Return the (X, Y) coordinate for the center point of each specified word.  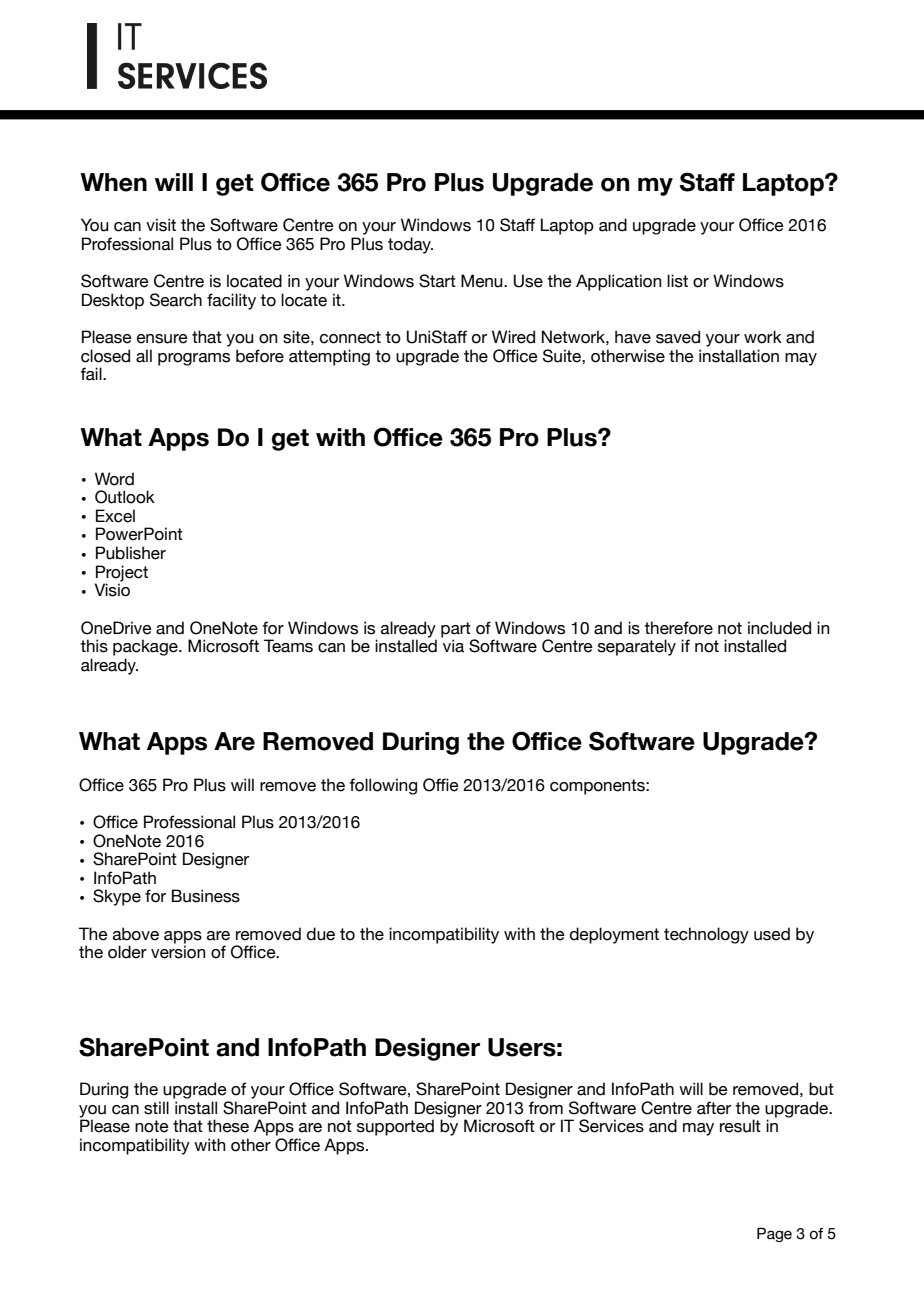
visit (161, 225)
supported (395, 1127)
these (228, 1126)
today (410, 245)
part (457, 631)
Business (206, 896)
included (779, 628)
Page (774, 1234)
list (677, 281)
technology (706, 935)
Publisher (131, 553)
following (383, 786)
